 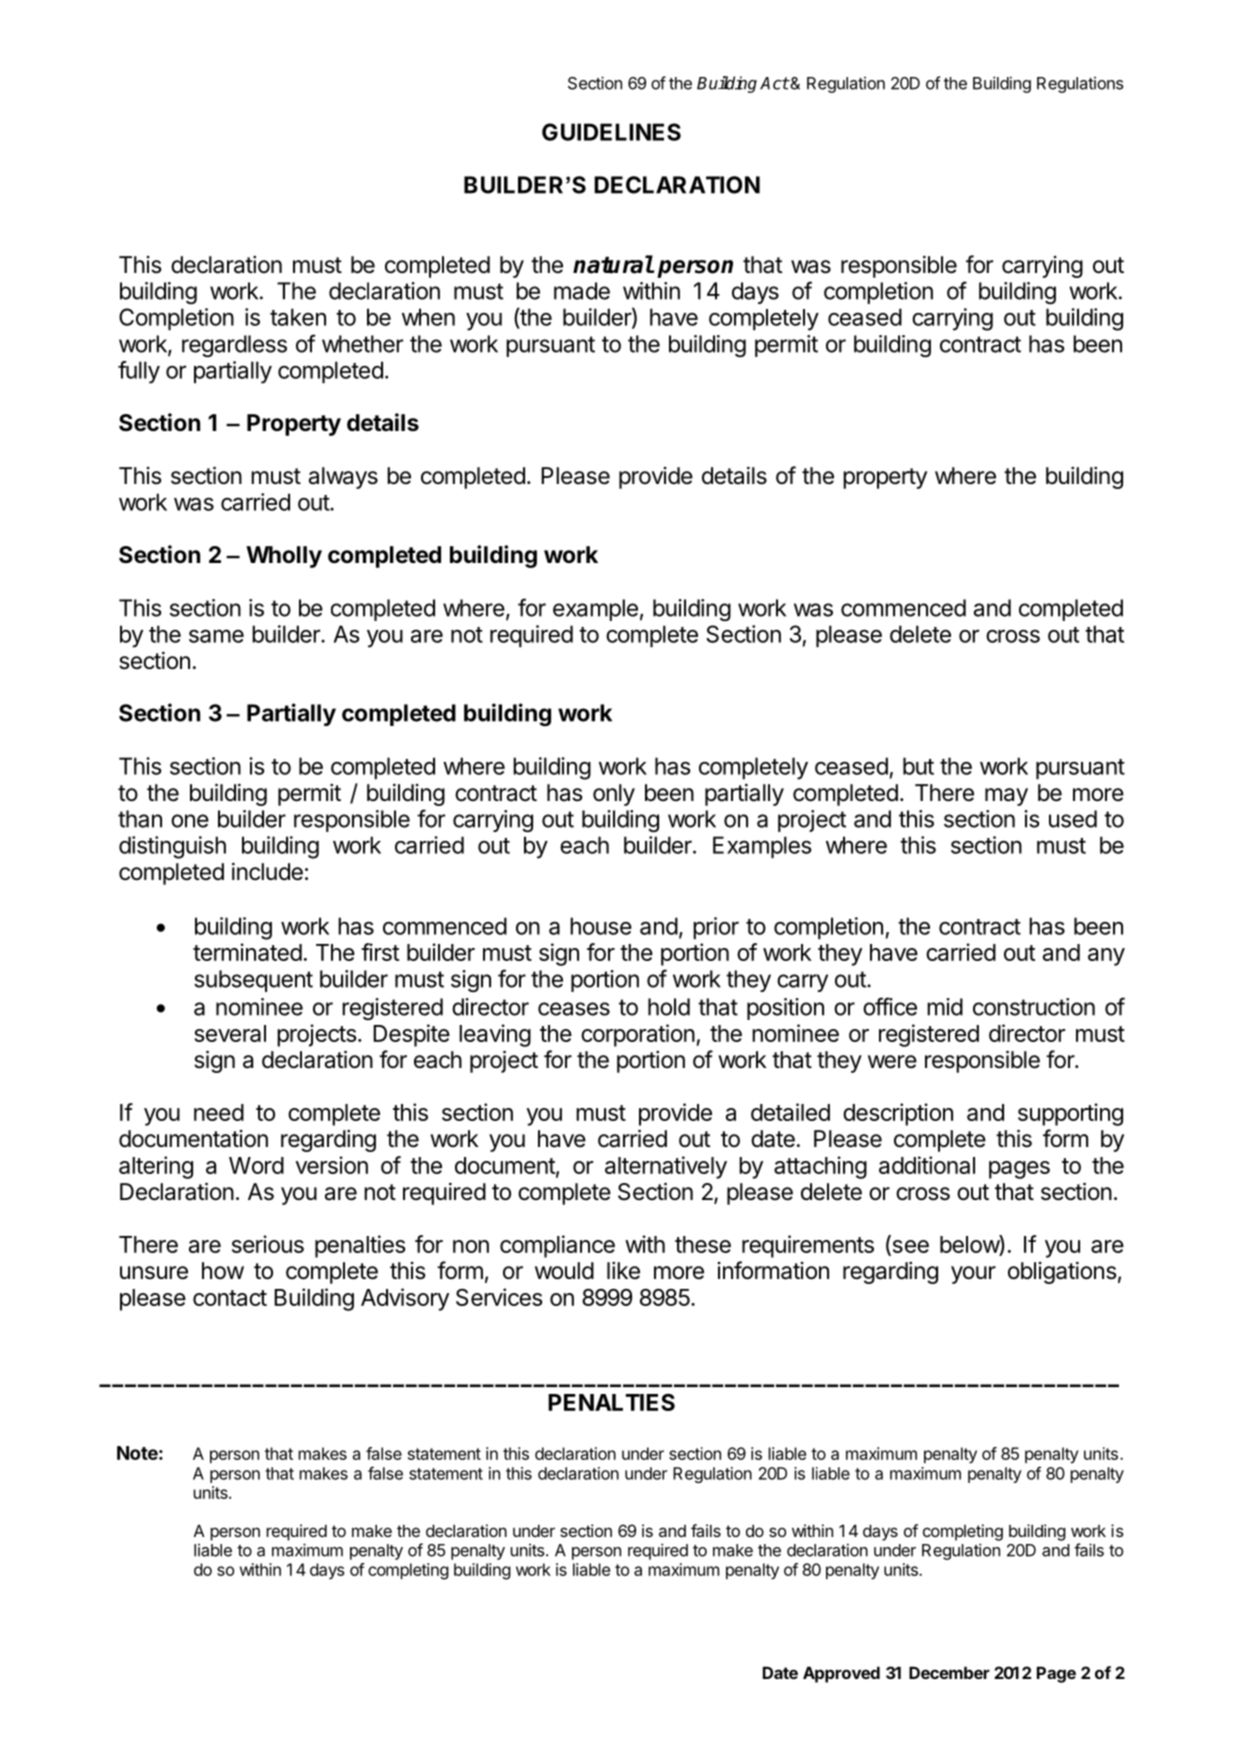 I want to click on December, so click(x=949, y=1672).
